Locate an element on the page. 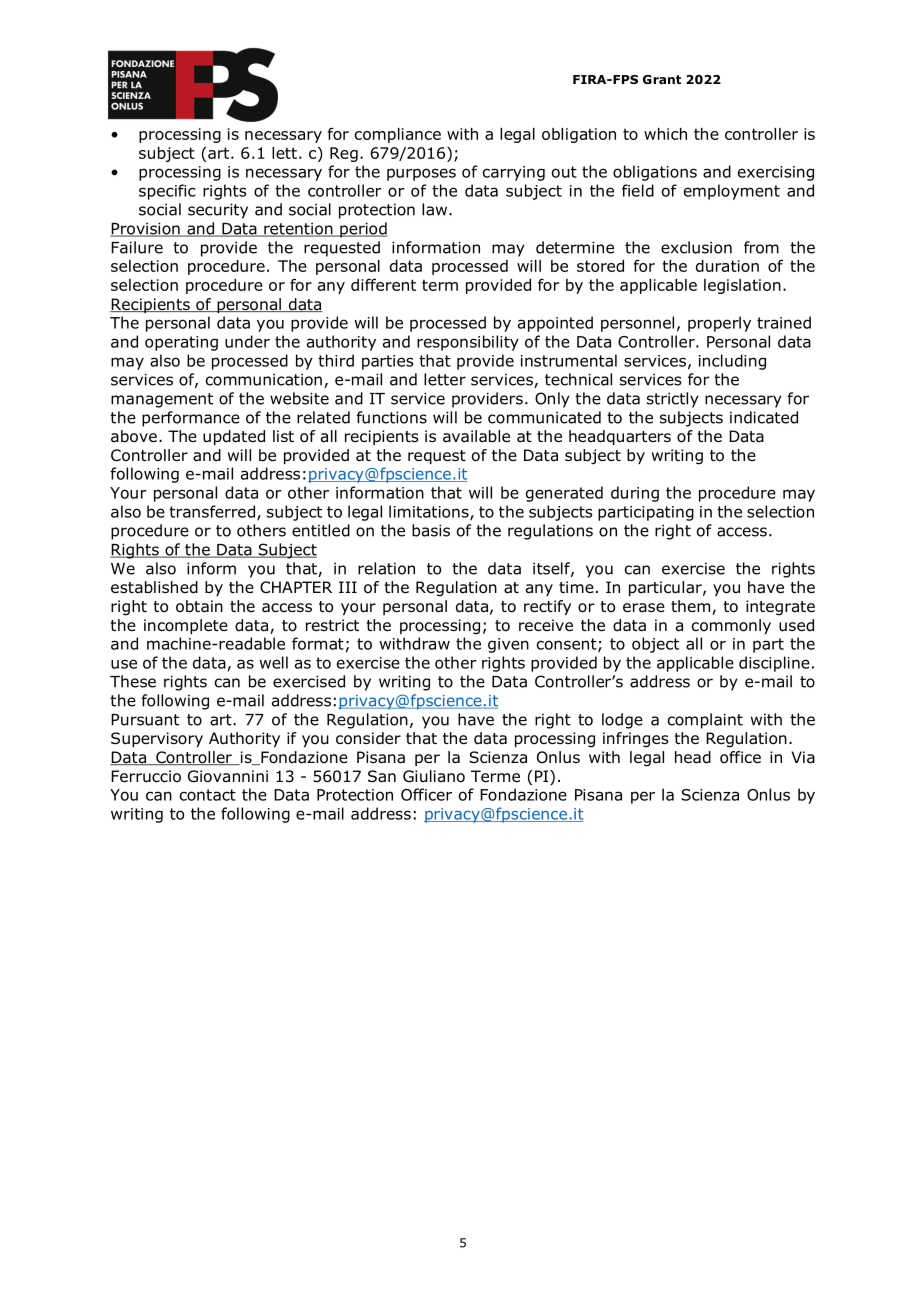  Giuliano is located at coordinates (434, 776).
